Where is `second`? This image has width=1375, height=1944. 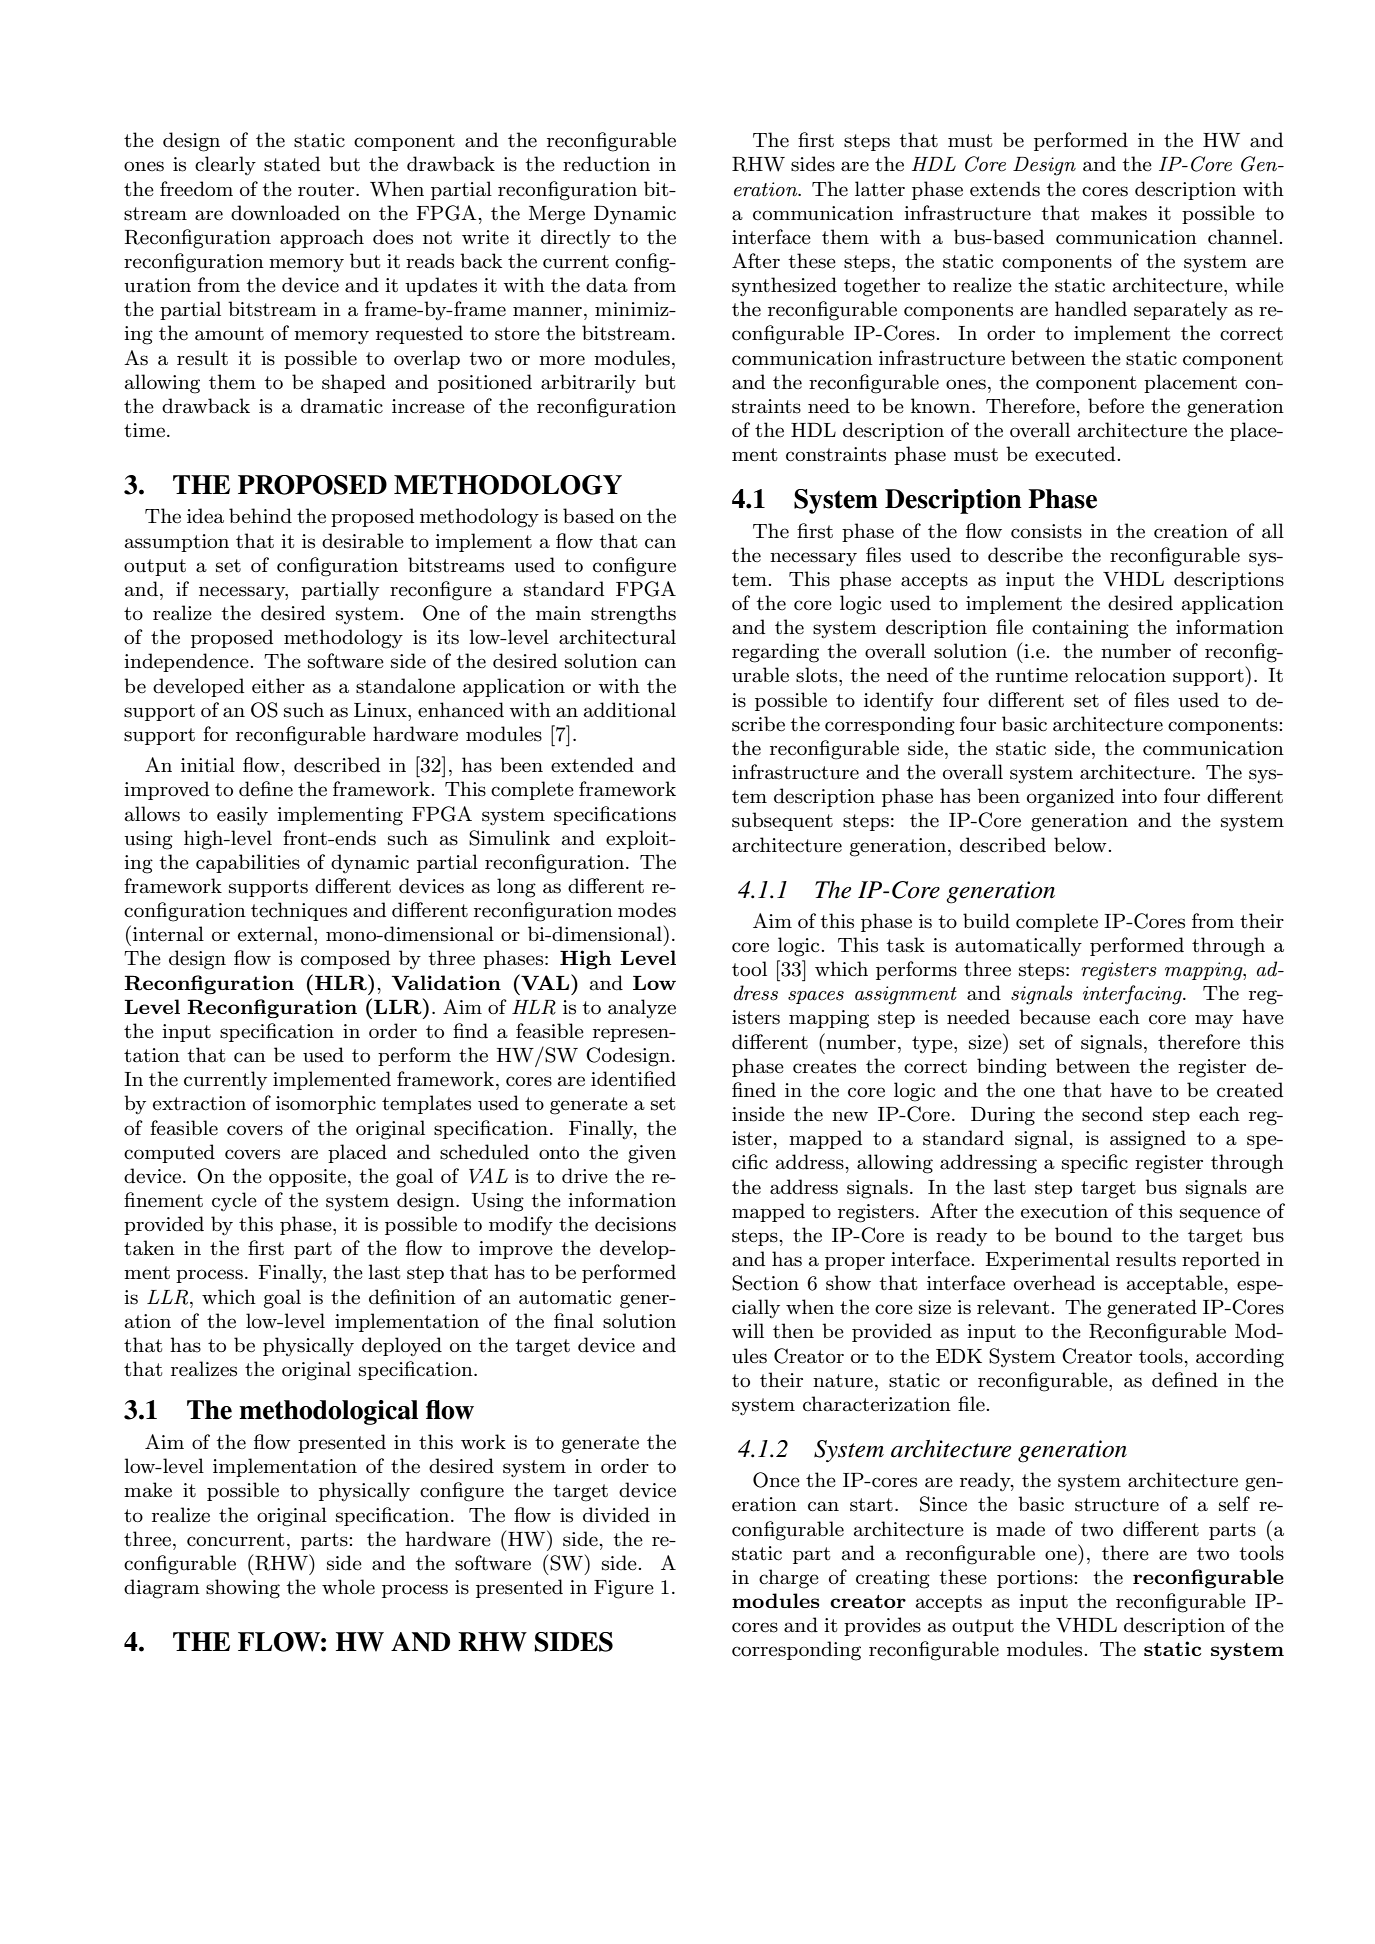 second is located at coordinates (1112, 1114).
